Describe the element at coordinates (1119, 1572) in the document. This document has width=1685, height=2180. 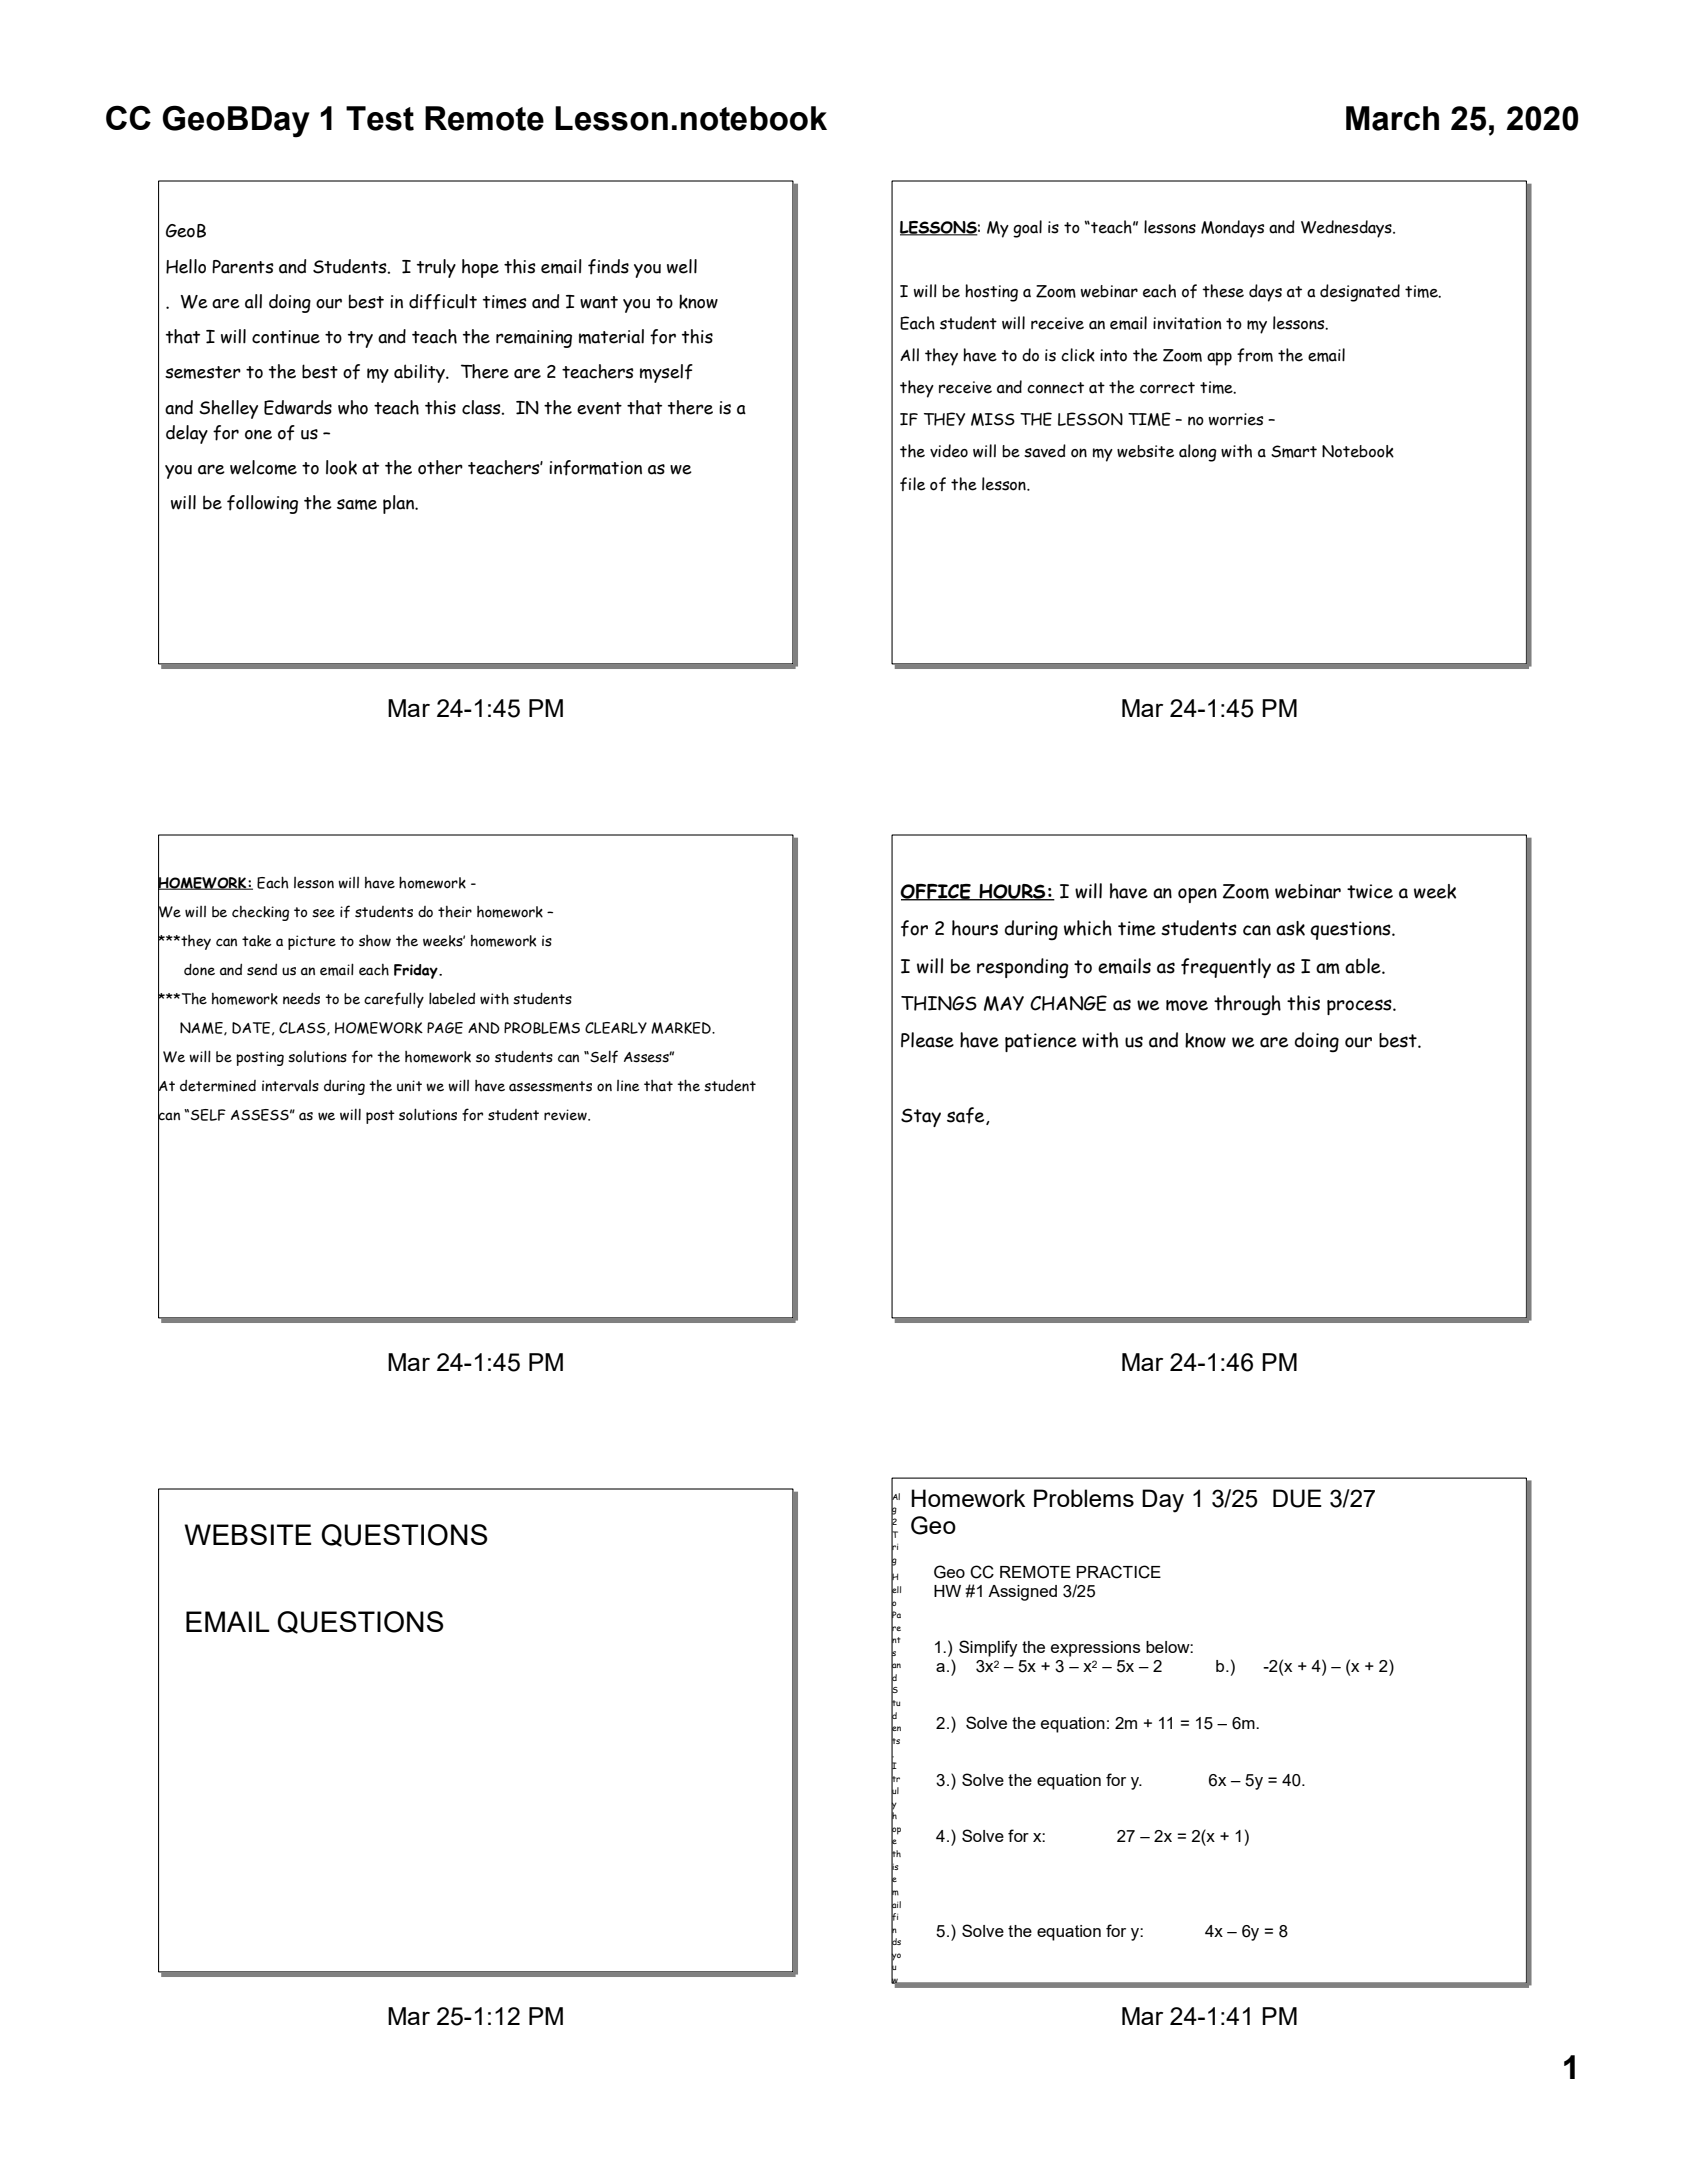
I see `PRACTICE` at that location.
